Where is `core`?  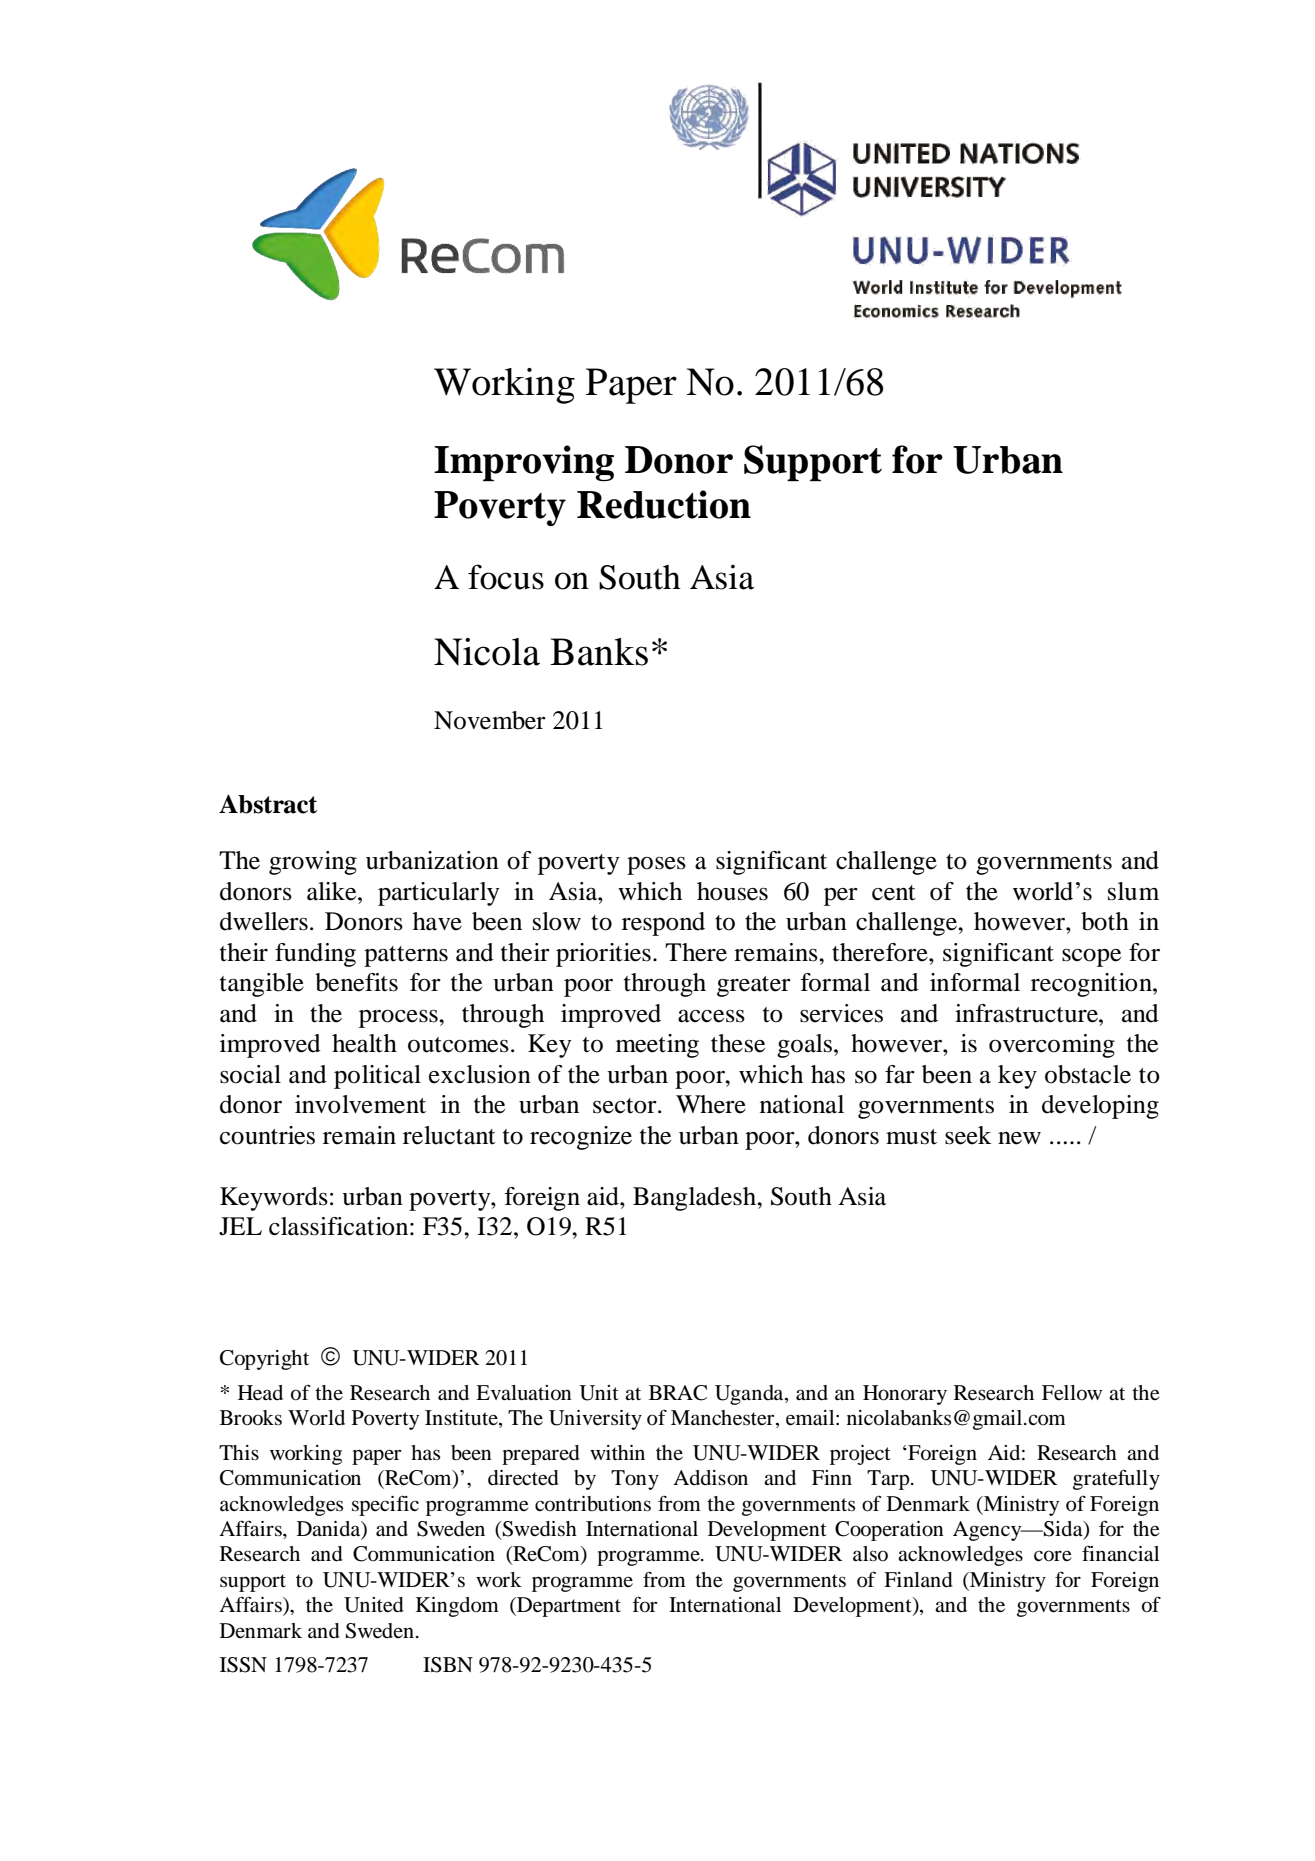
core is located at coordinates (1053, 1556).
